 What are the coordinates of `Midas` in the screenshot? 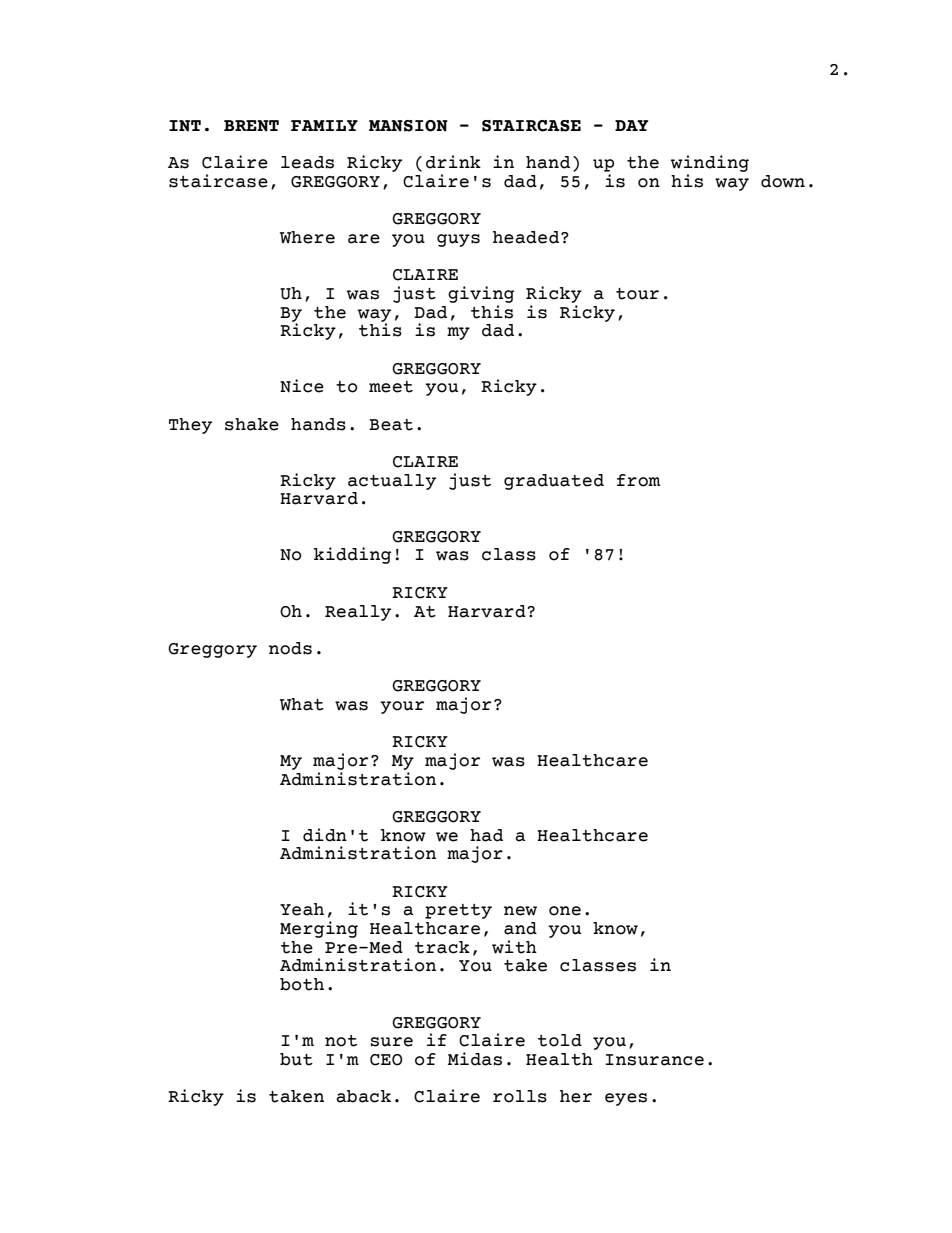 It's located at (475, 1059).
